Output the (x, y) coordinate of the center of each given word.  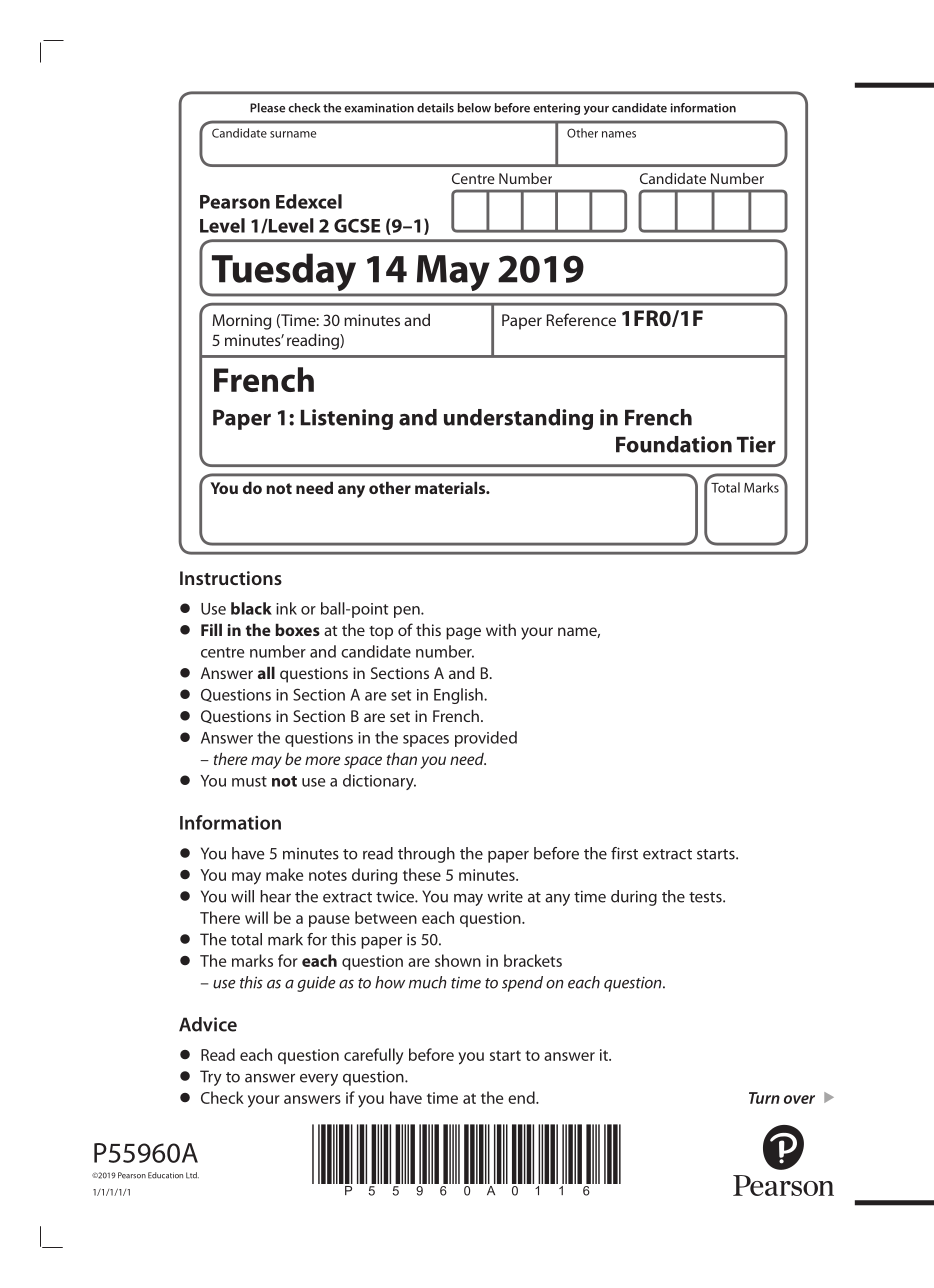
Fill (211, 629)
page (463, 633)
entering (556, 109)
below (474, 108)
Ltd (192, 1175)
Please (267, 108)
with (501, 630)
